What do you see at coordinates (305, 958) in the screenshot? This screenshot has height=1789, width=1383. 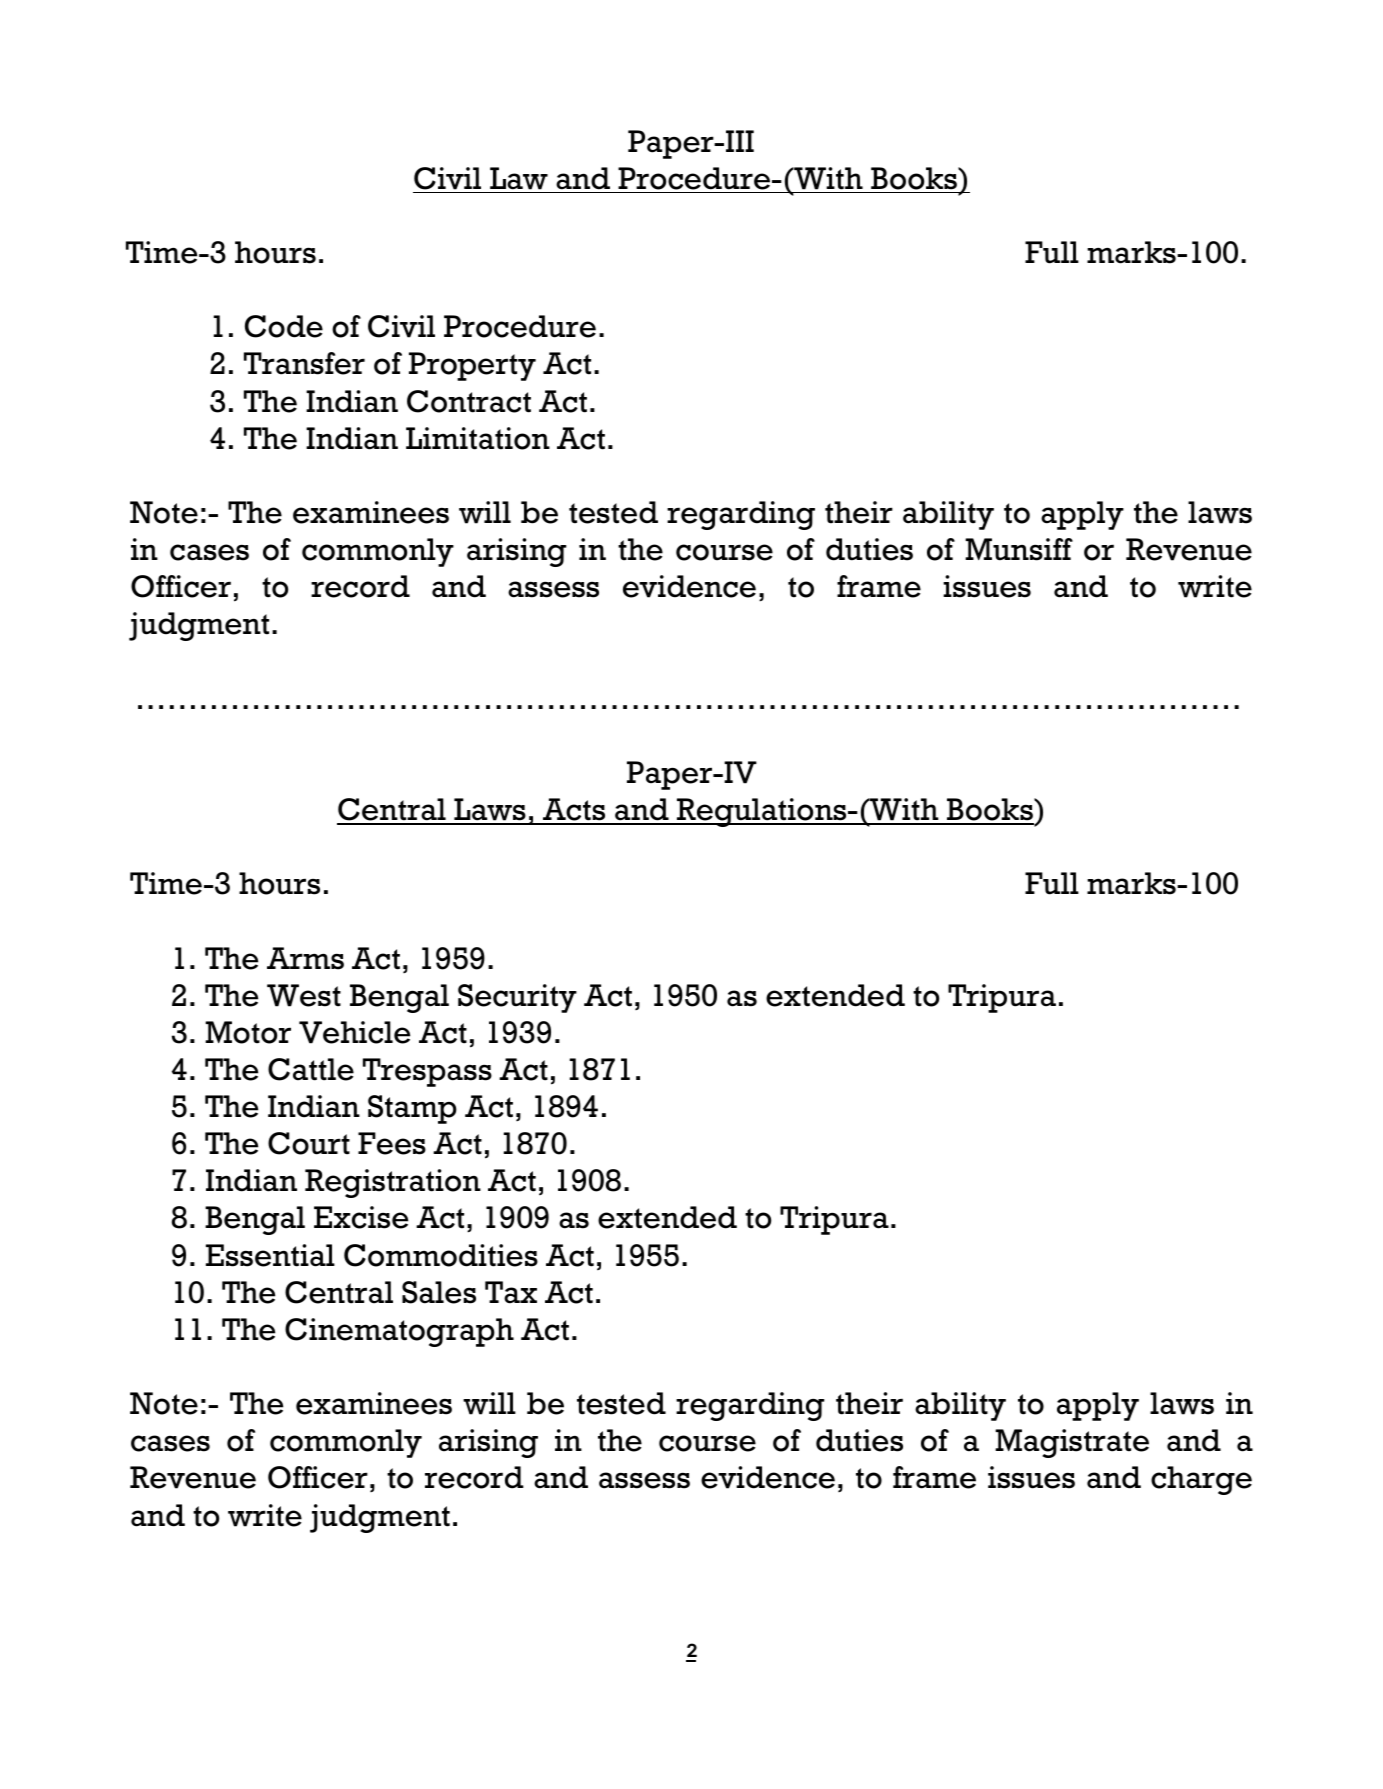 I see `Arms` at bounding box center [305, 958].
